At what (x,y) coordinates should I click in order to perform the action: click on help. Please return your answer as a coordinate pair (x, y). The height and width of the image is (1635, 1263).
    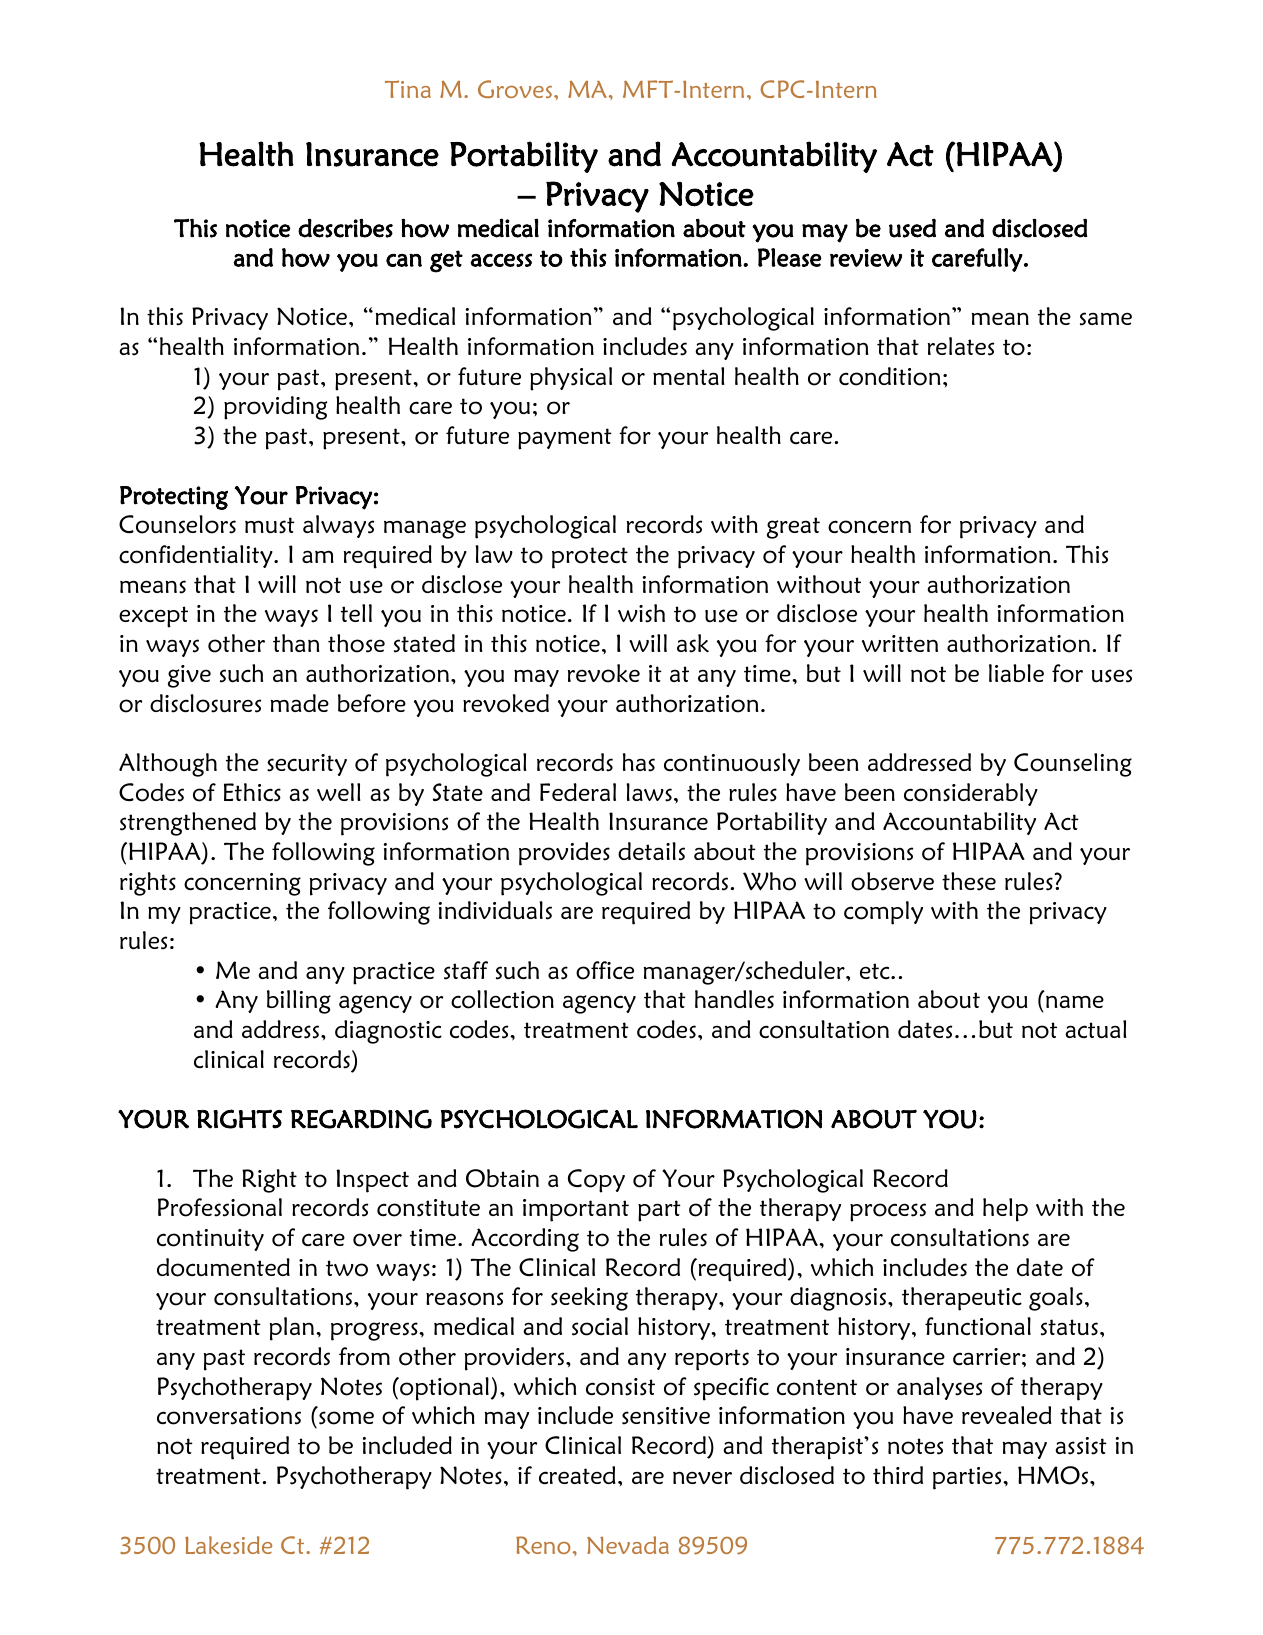
    Looking at the image, I should click on (1005, 1210).
